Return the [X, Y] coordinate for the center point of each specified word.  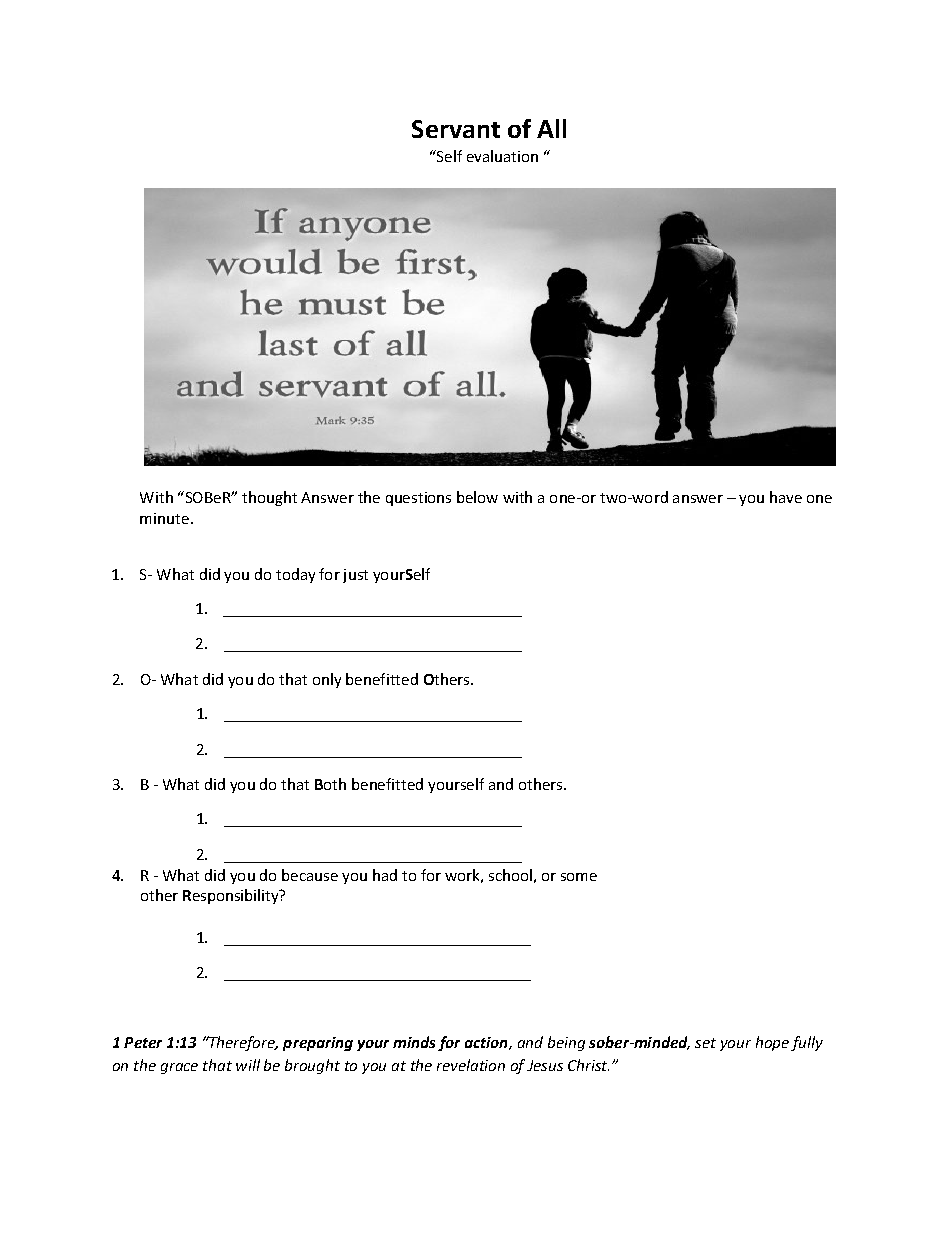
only [327, 680]
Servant [456, 129]
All [551, 128]
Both [330, 784]
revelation [471, 1065]
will [248, 1065]
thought [269, 498]
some [579, 877]
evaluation [502, 156]
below [477, 497]
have [786, 497]
